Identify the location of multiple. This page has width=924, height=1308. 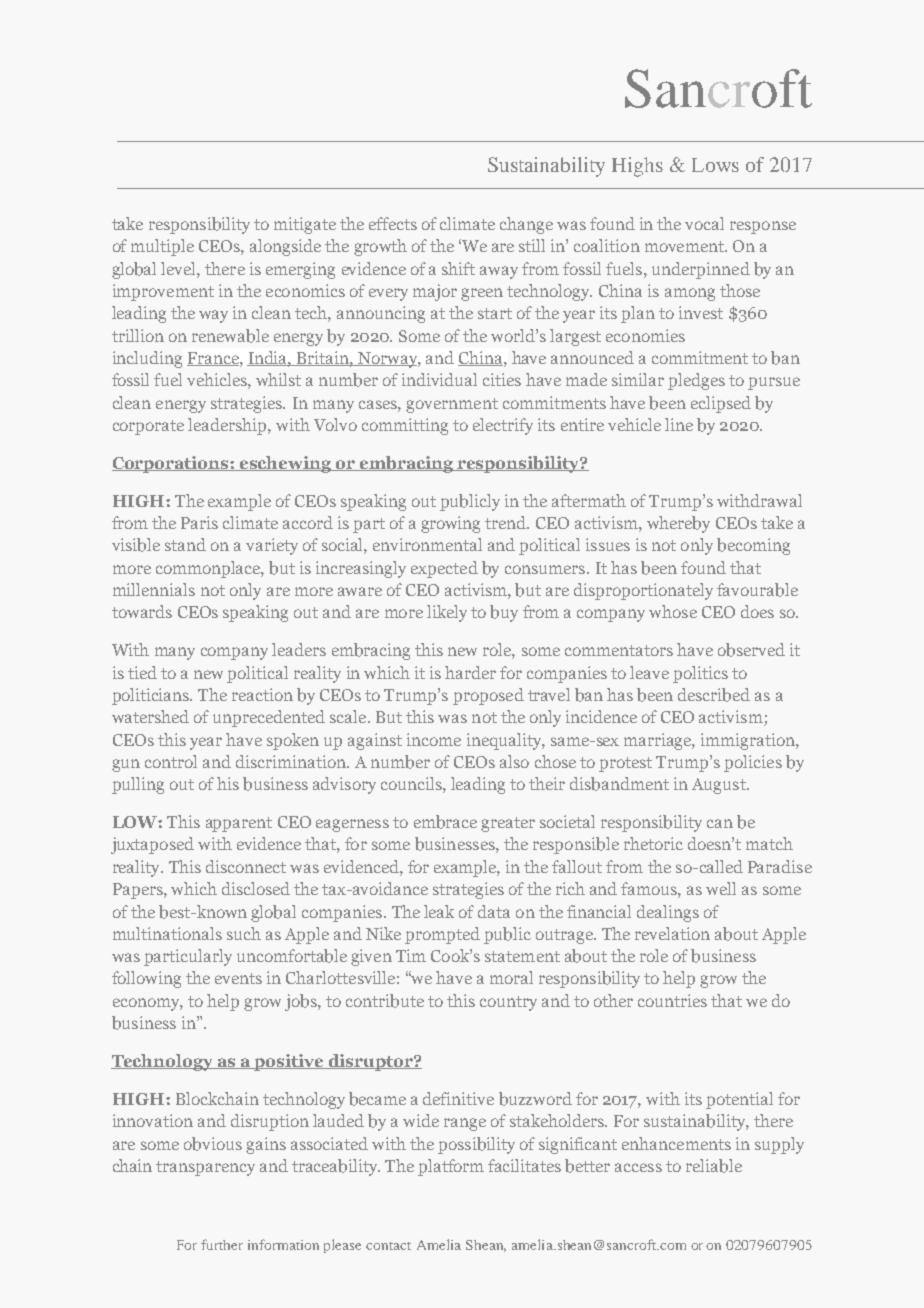
(162, 247).
